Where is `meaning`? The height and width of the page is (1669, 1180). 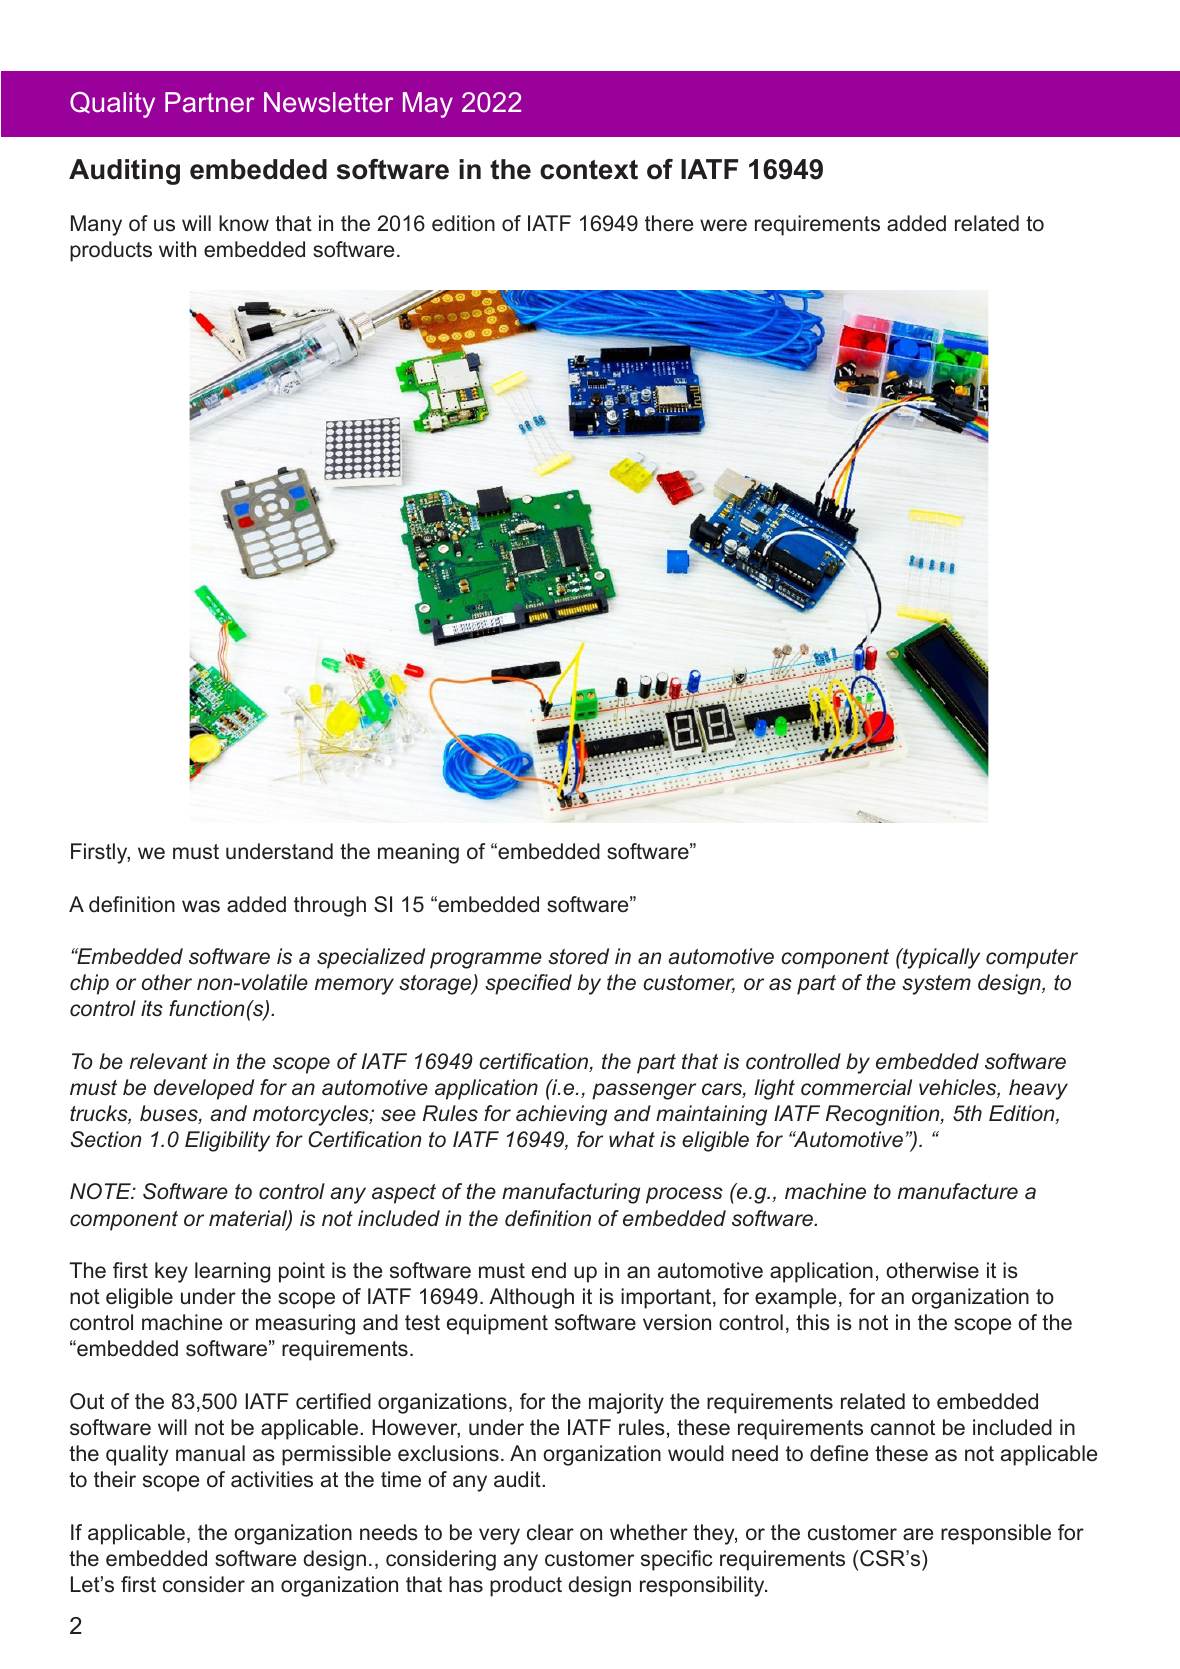
meaning is located at coordinates (418, 853).
